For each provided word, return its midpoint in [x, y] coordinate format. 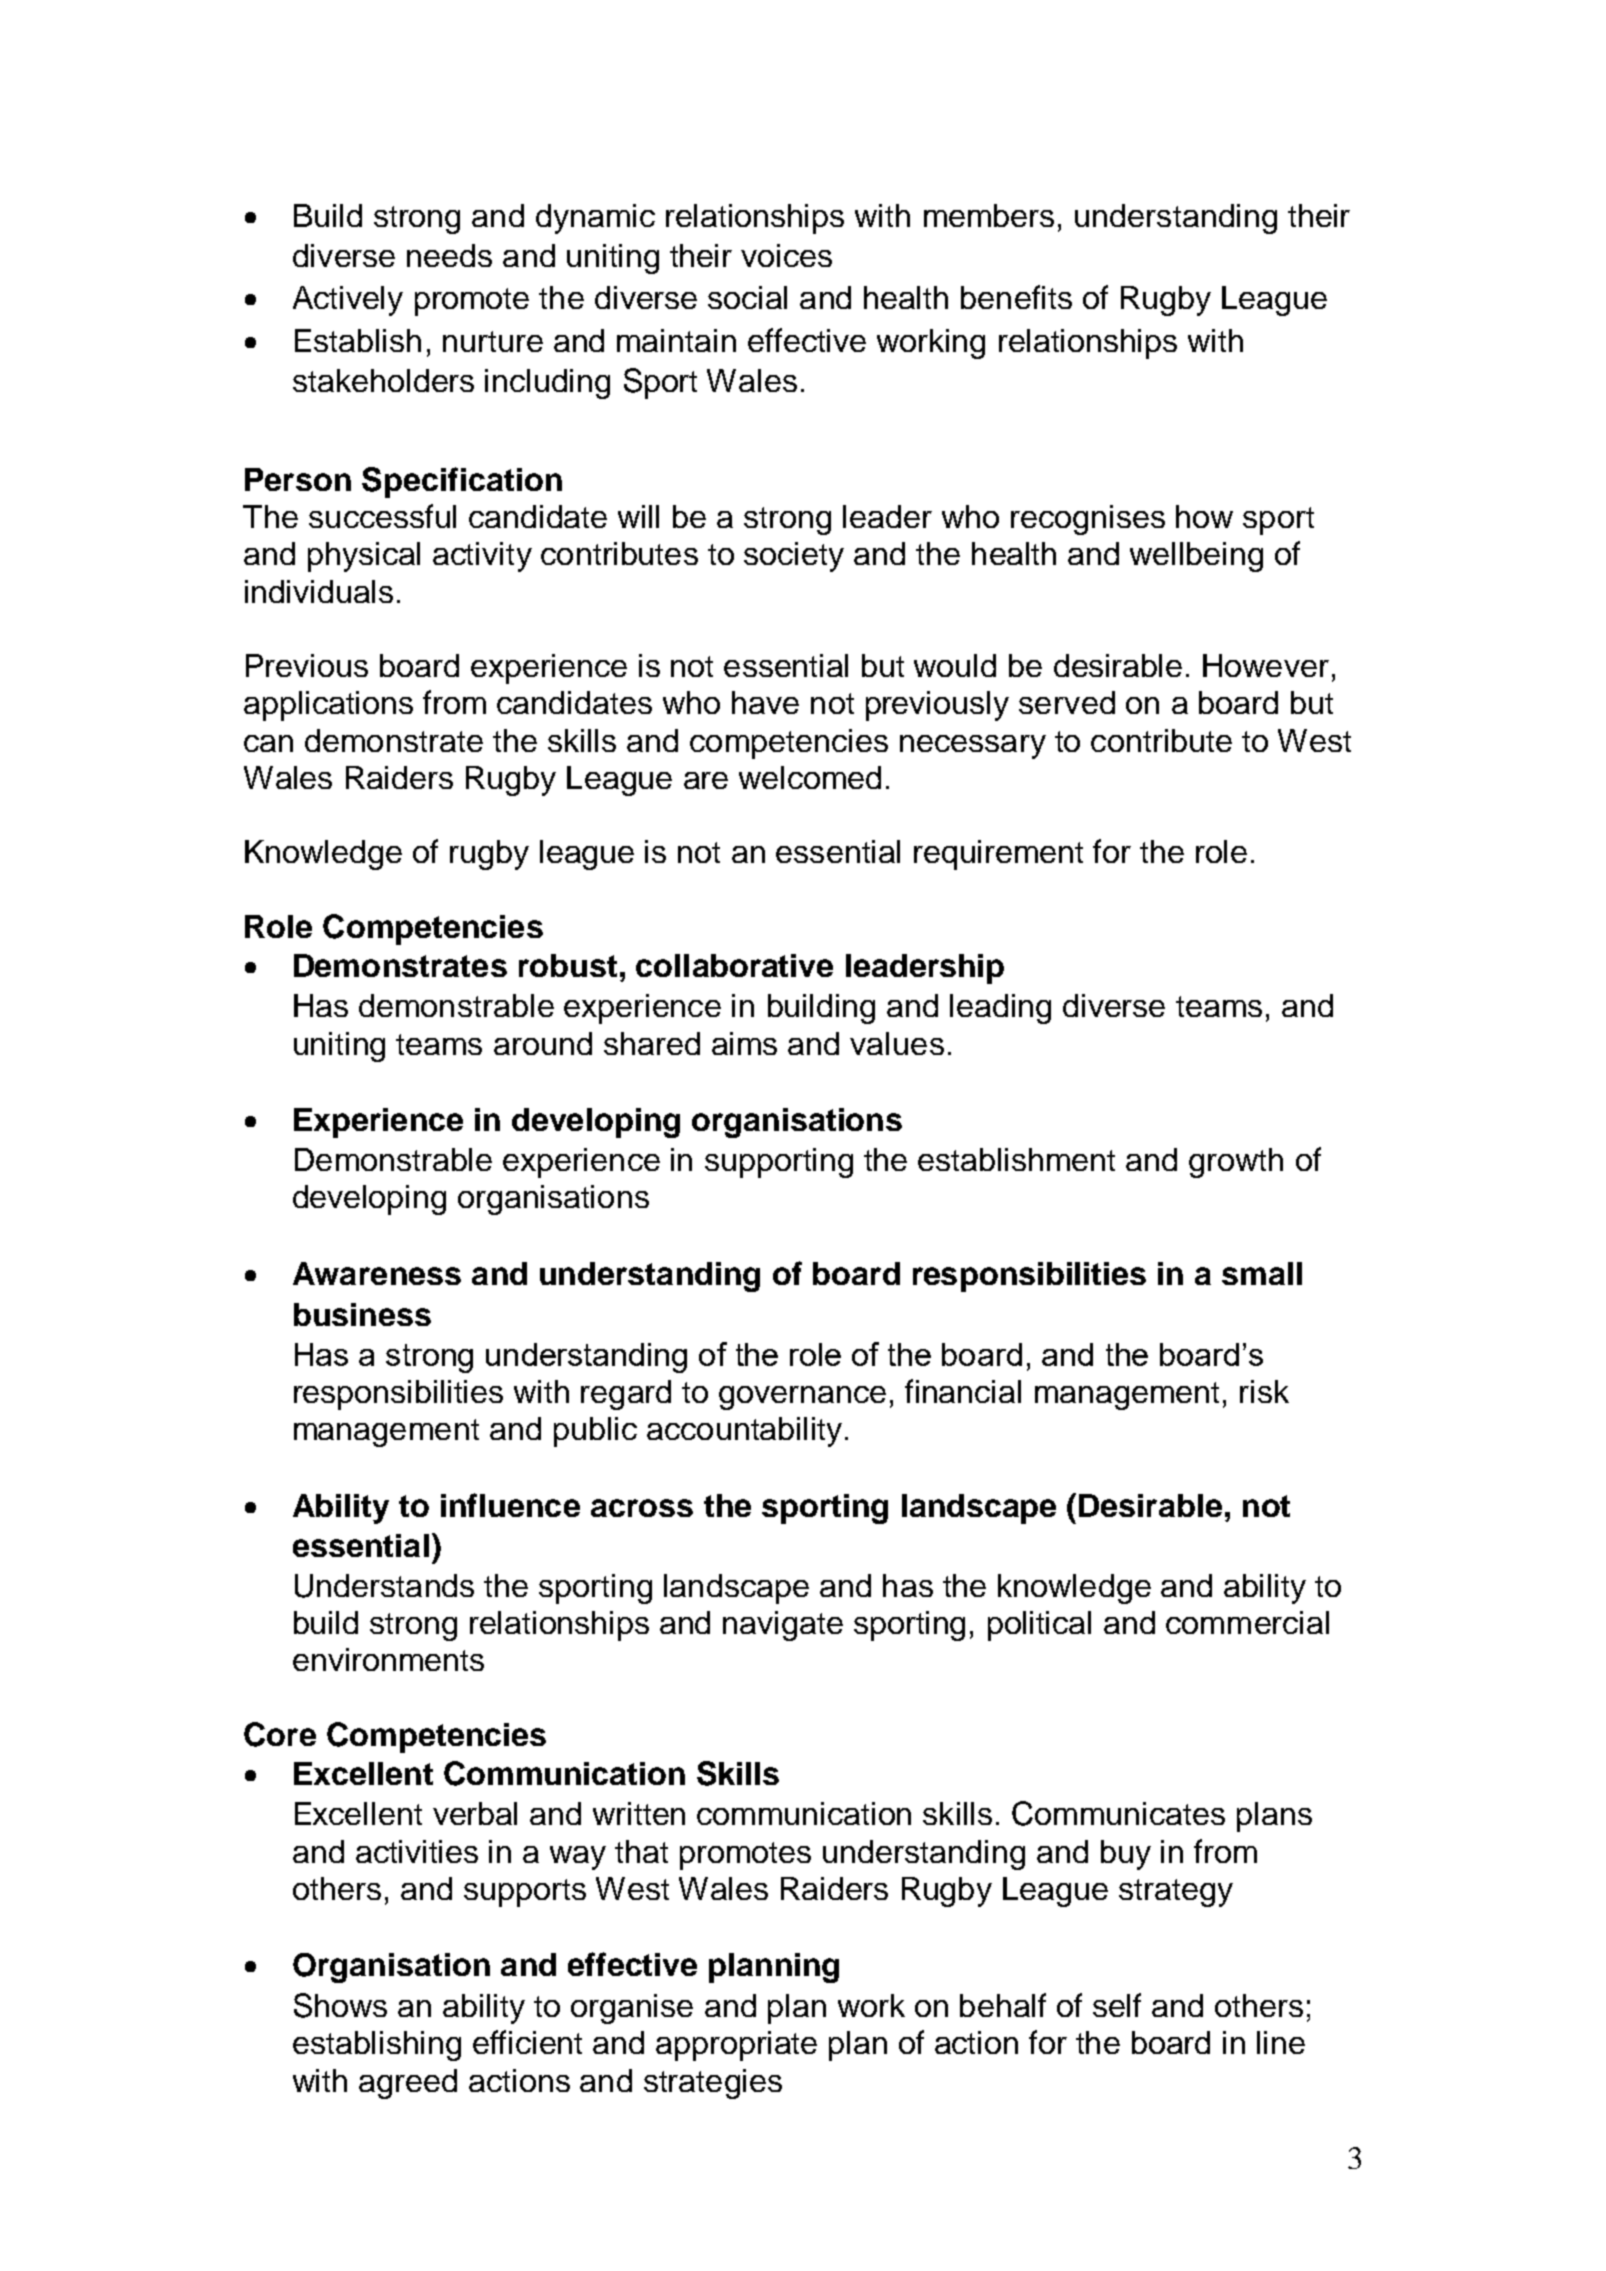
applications [328, 706]
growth [1236, 1163]
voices [786, 255]
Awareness [377, 1273]
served [1067, 702]
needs [449, 255]
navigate [783, 1626]
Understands [384, 1586]
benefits [1016, 297]
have [765, 702]
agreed [408, 2084]
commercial [1247, 1622]
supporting [779, 1163]
